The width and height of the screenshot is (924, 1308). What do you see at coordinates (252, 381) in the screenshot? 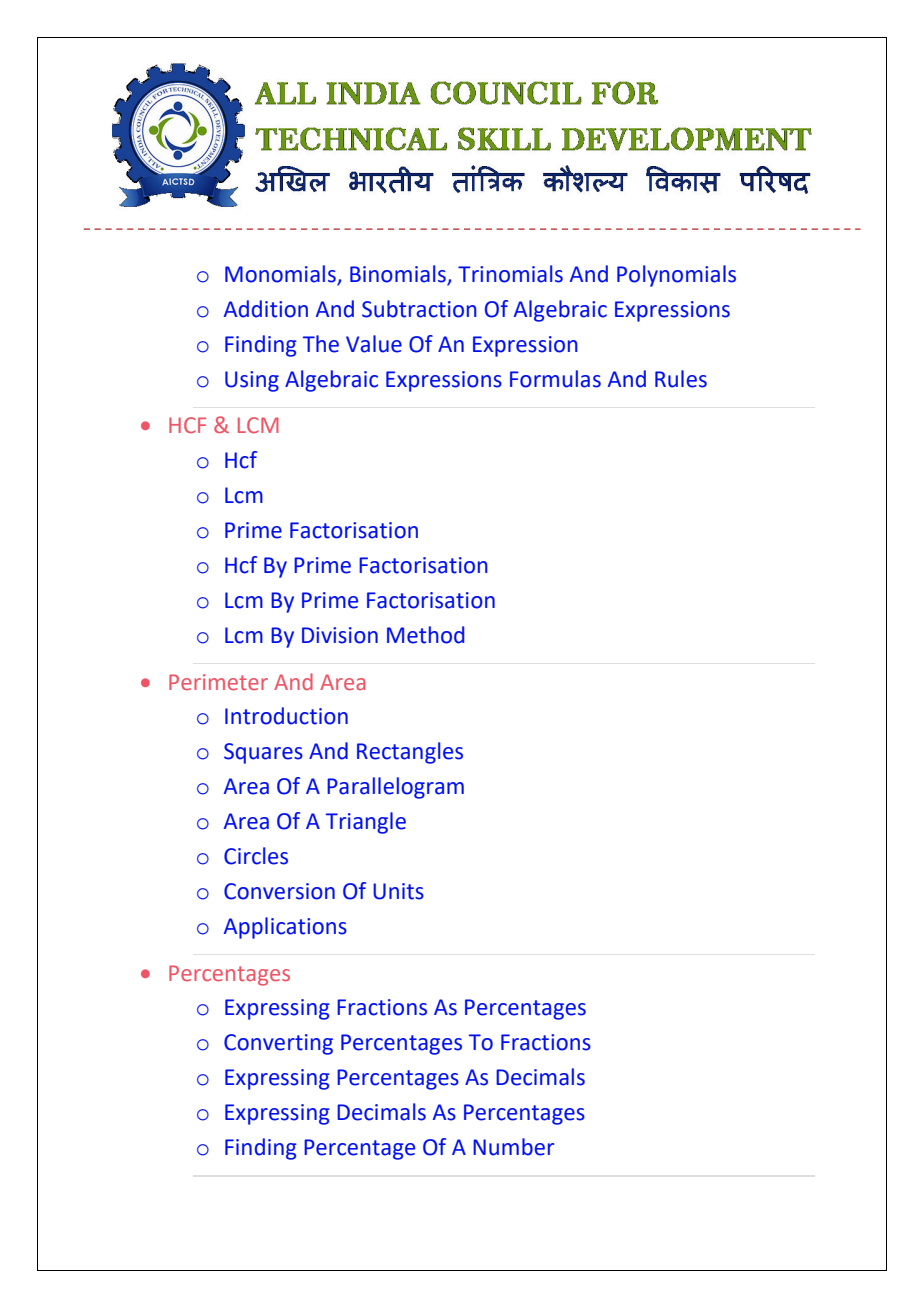
I see `Using` at bounding box center [252, 381].
